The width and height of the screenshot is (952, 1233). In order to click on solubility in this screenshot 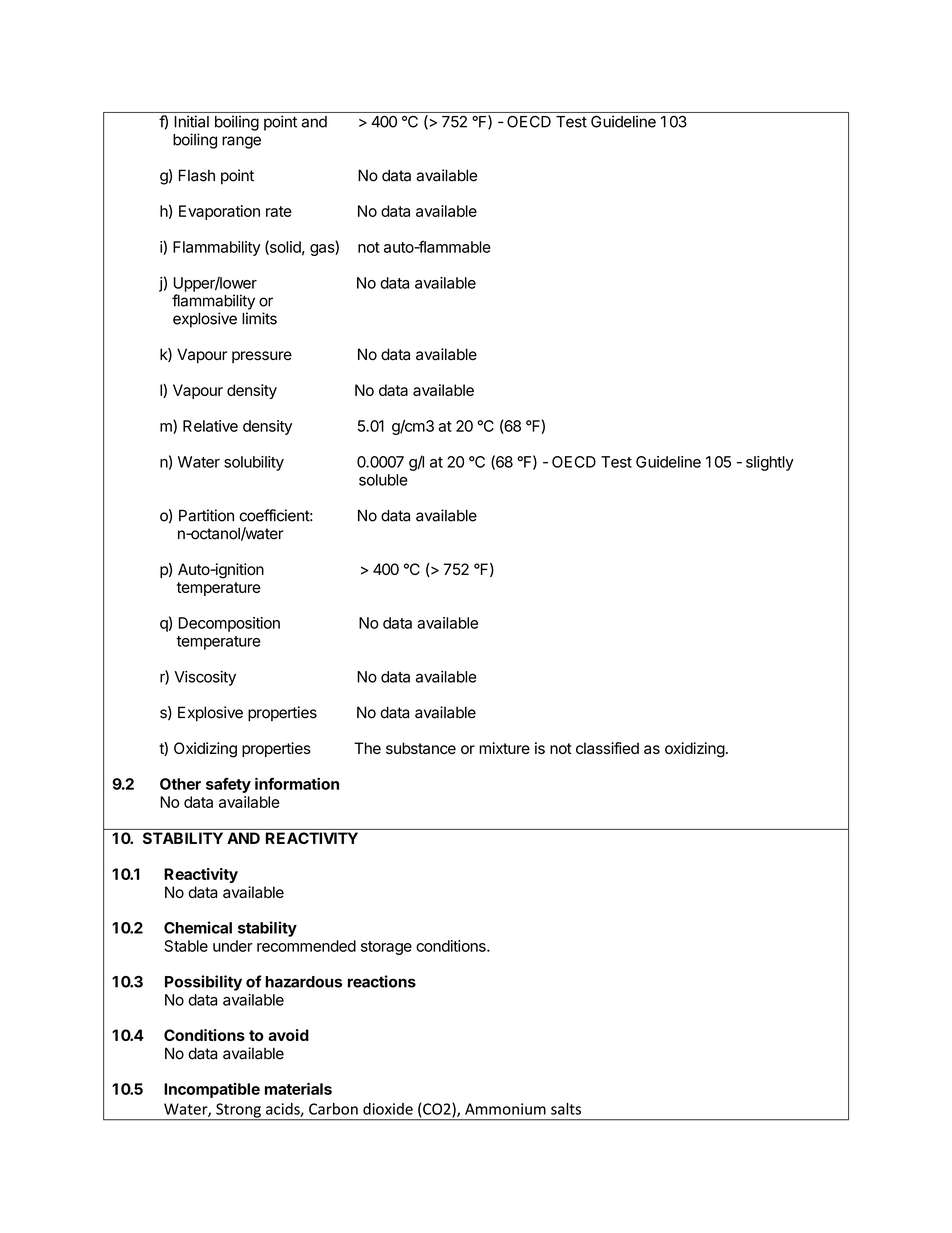, I will do `click(254, 463)`.
